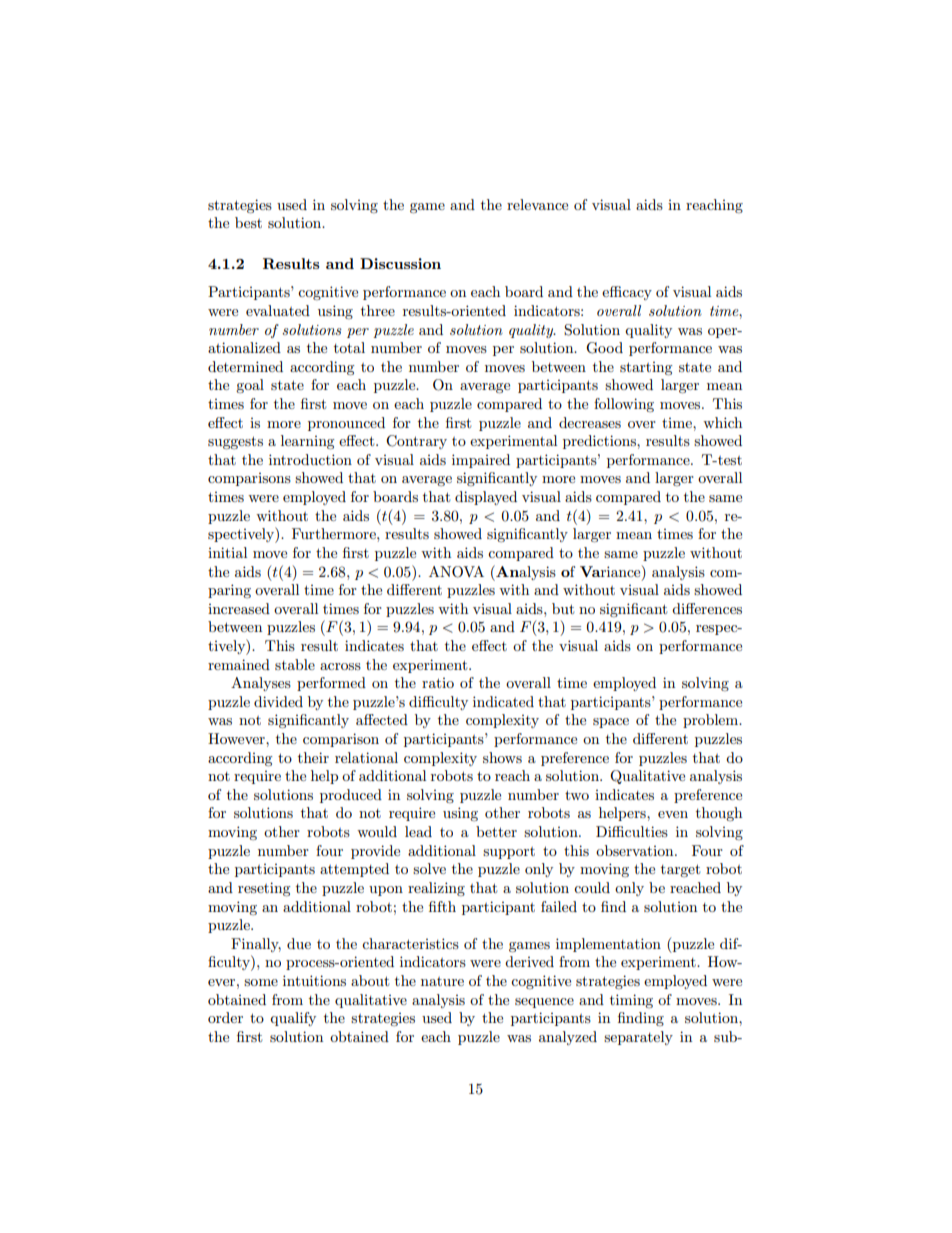 Image resolution: width=952 pixels, height=1233 pixels. What do you see at coordinates (239, 608) in the screenshot?
I see `increased` at bounding box center [239, 608].
